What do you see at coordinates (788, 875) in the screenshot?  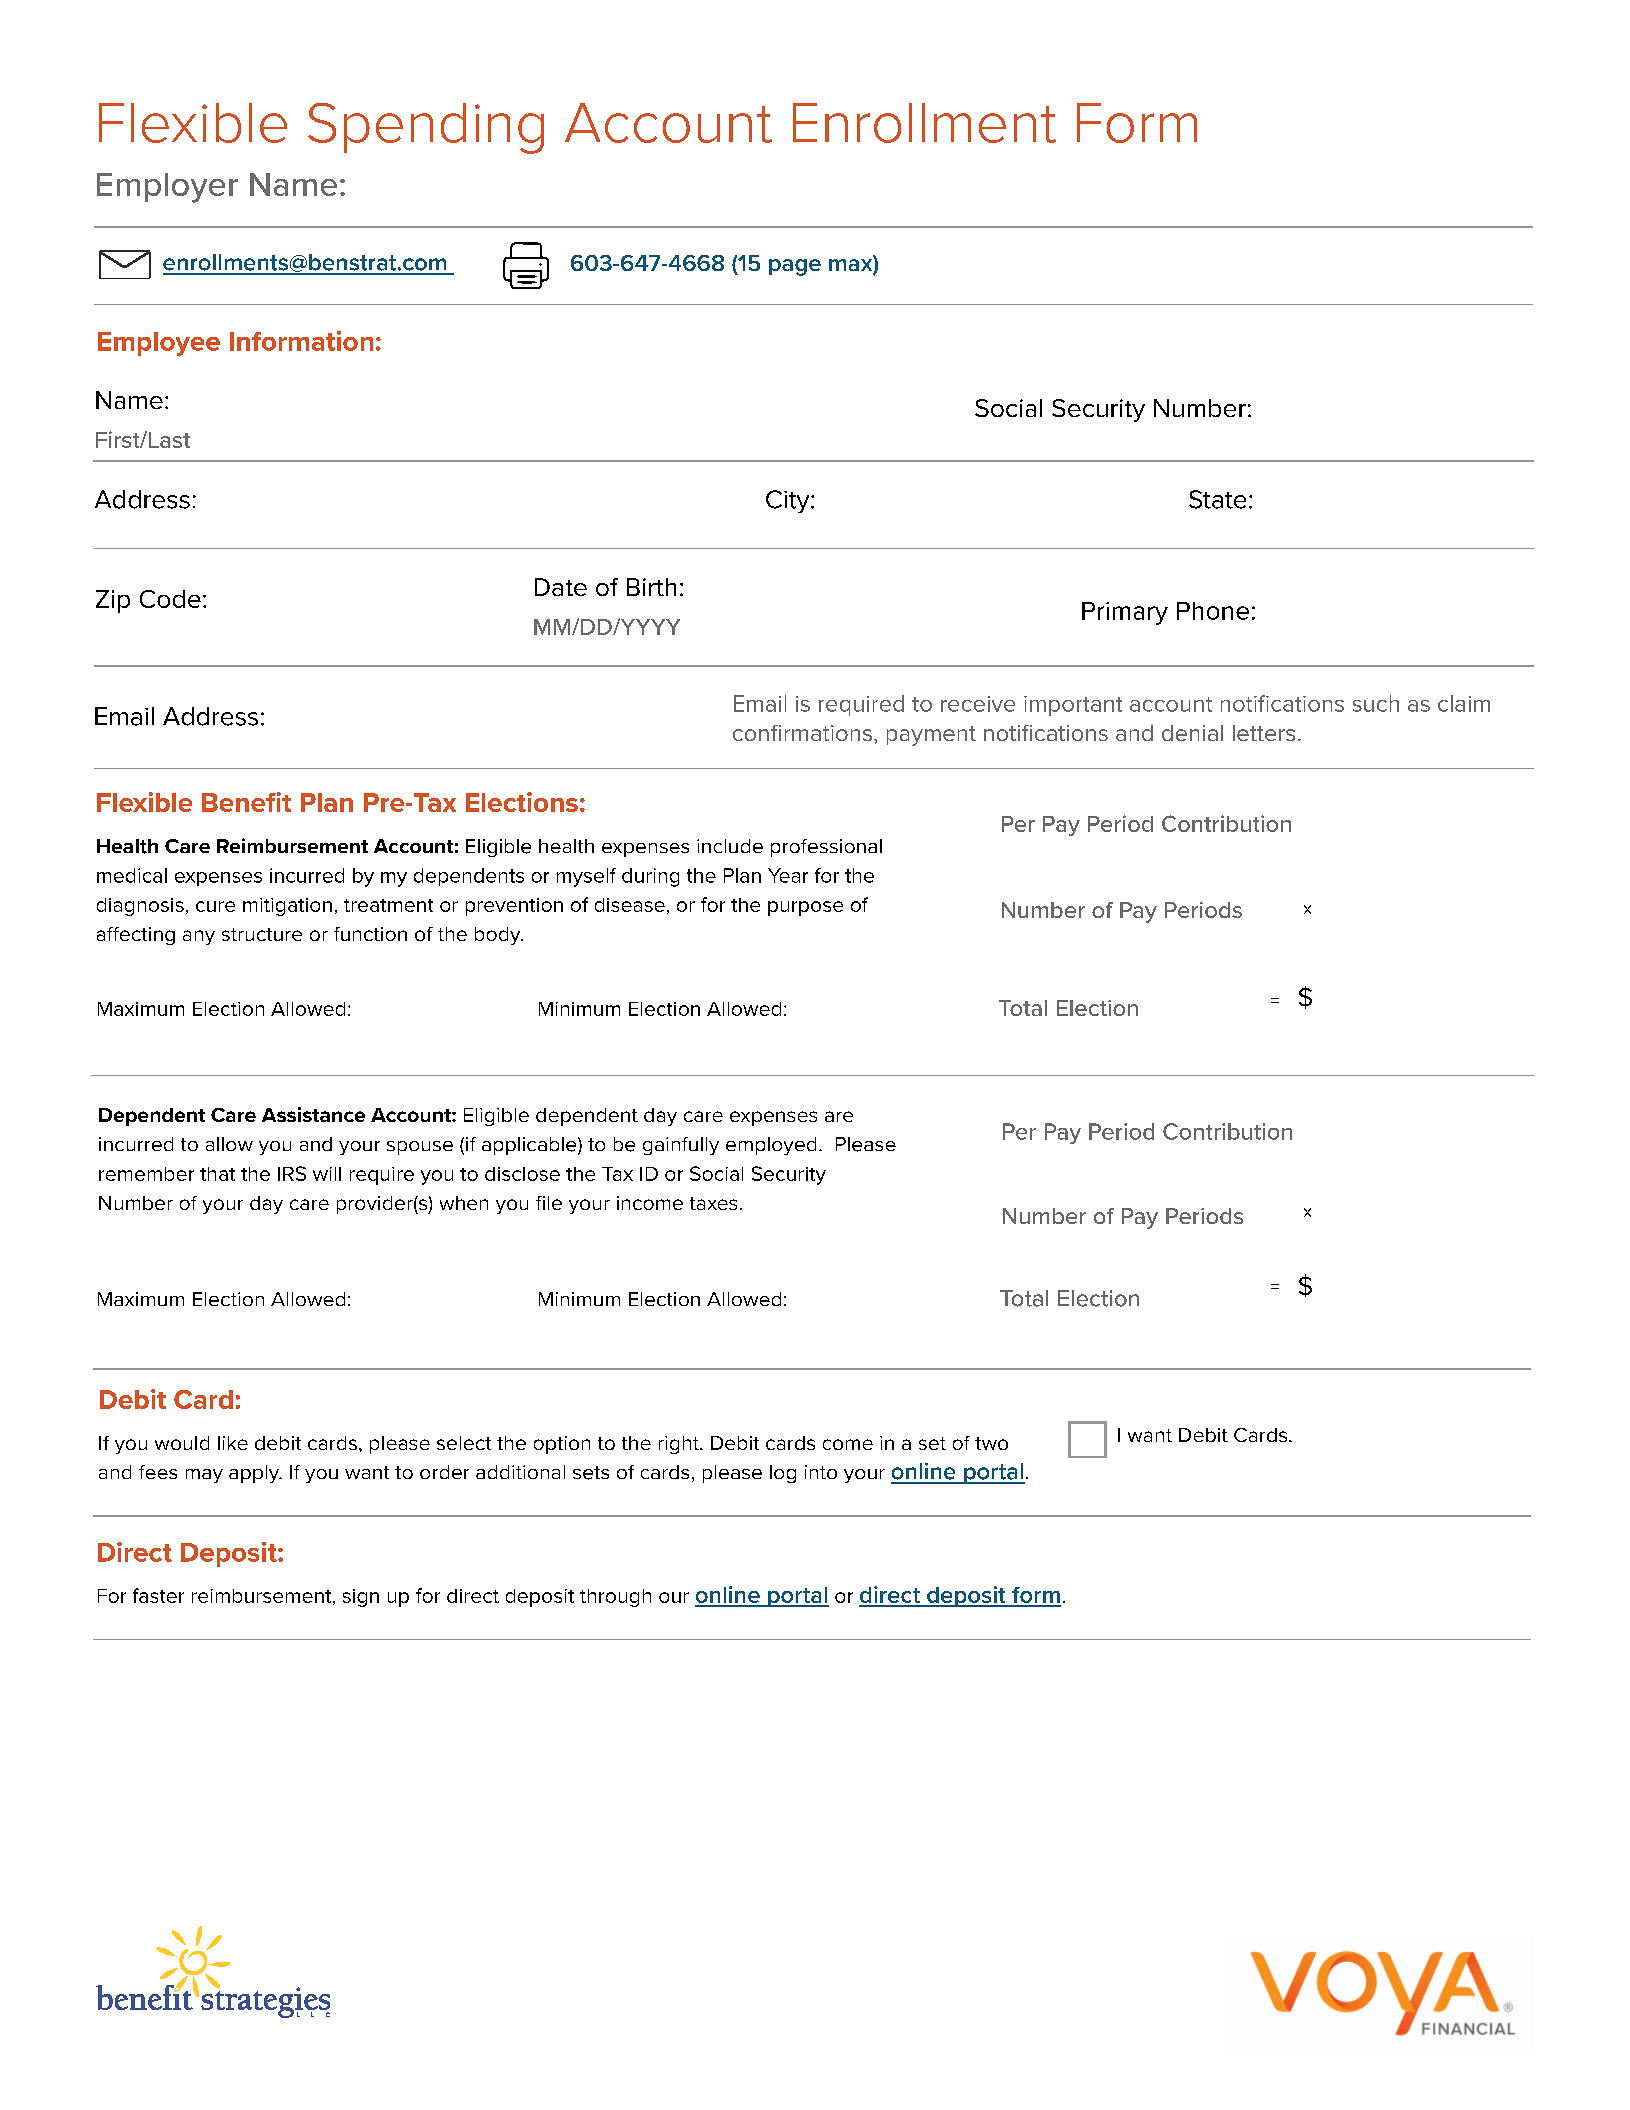 I see `Year` at bounding box center [788, 875].
